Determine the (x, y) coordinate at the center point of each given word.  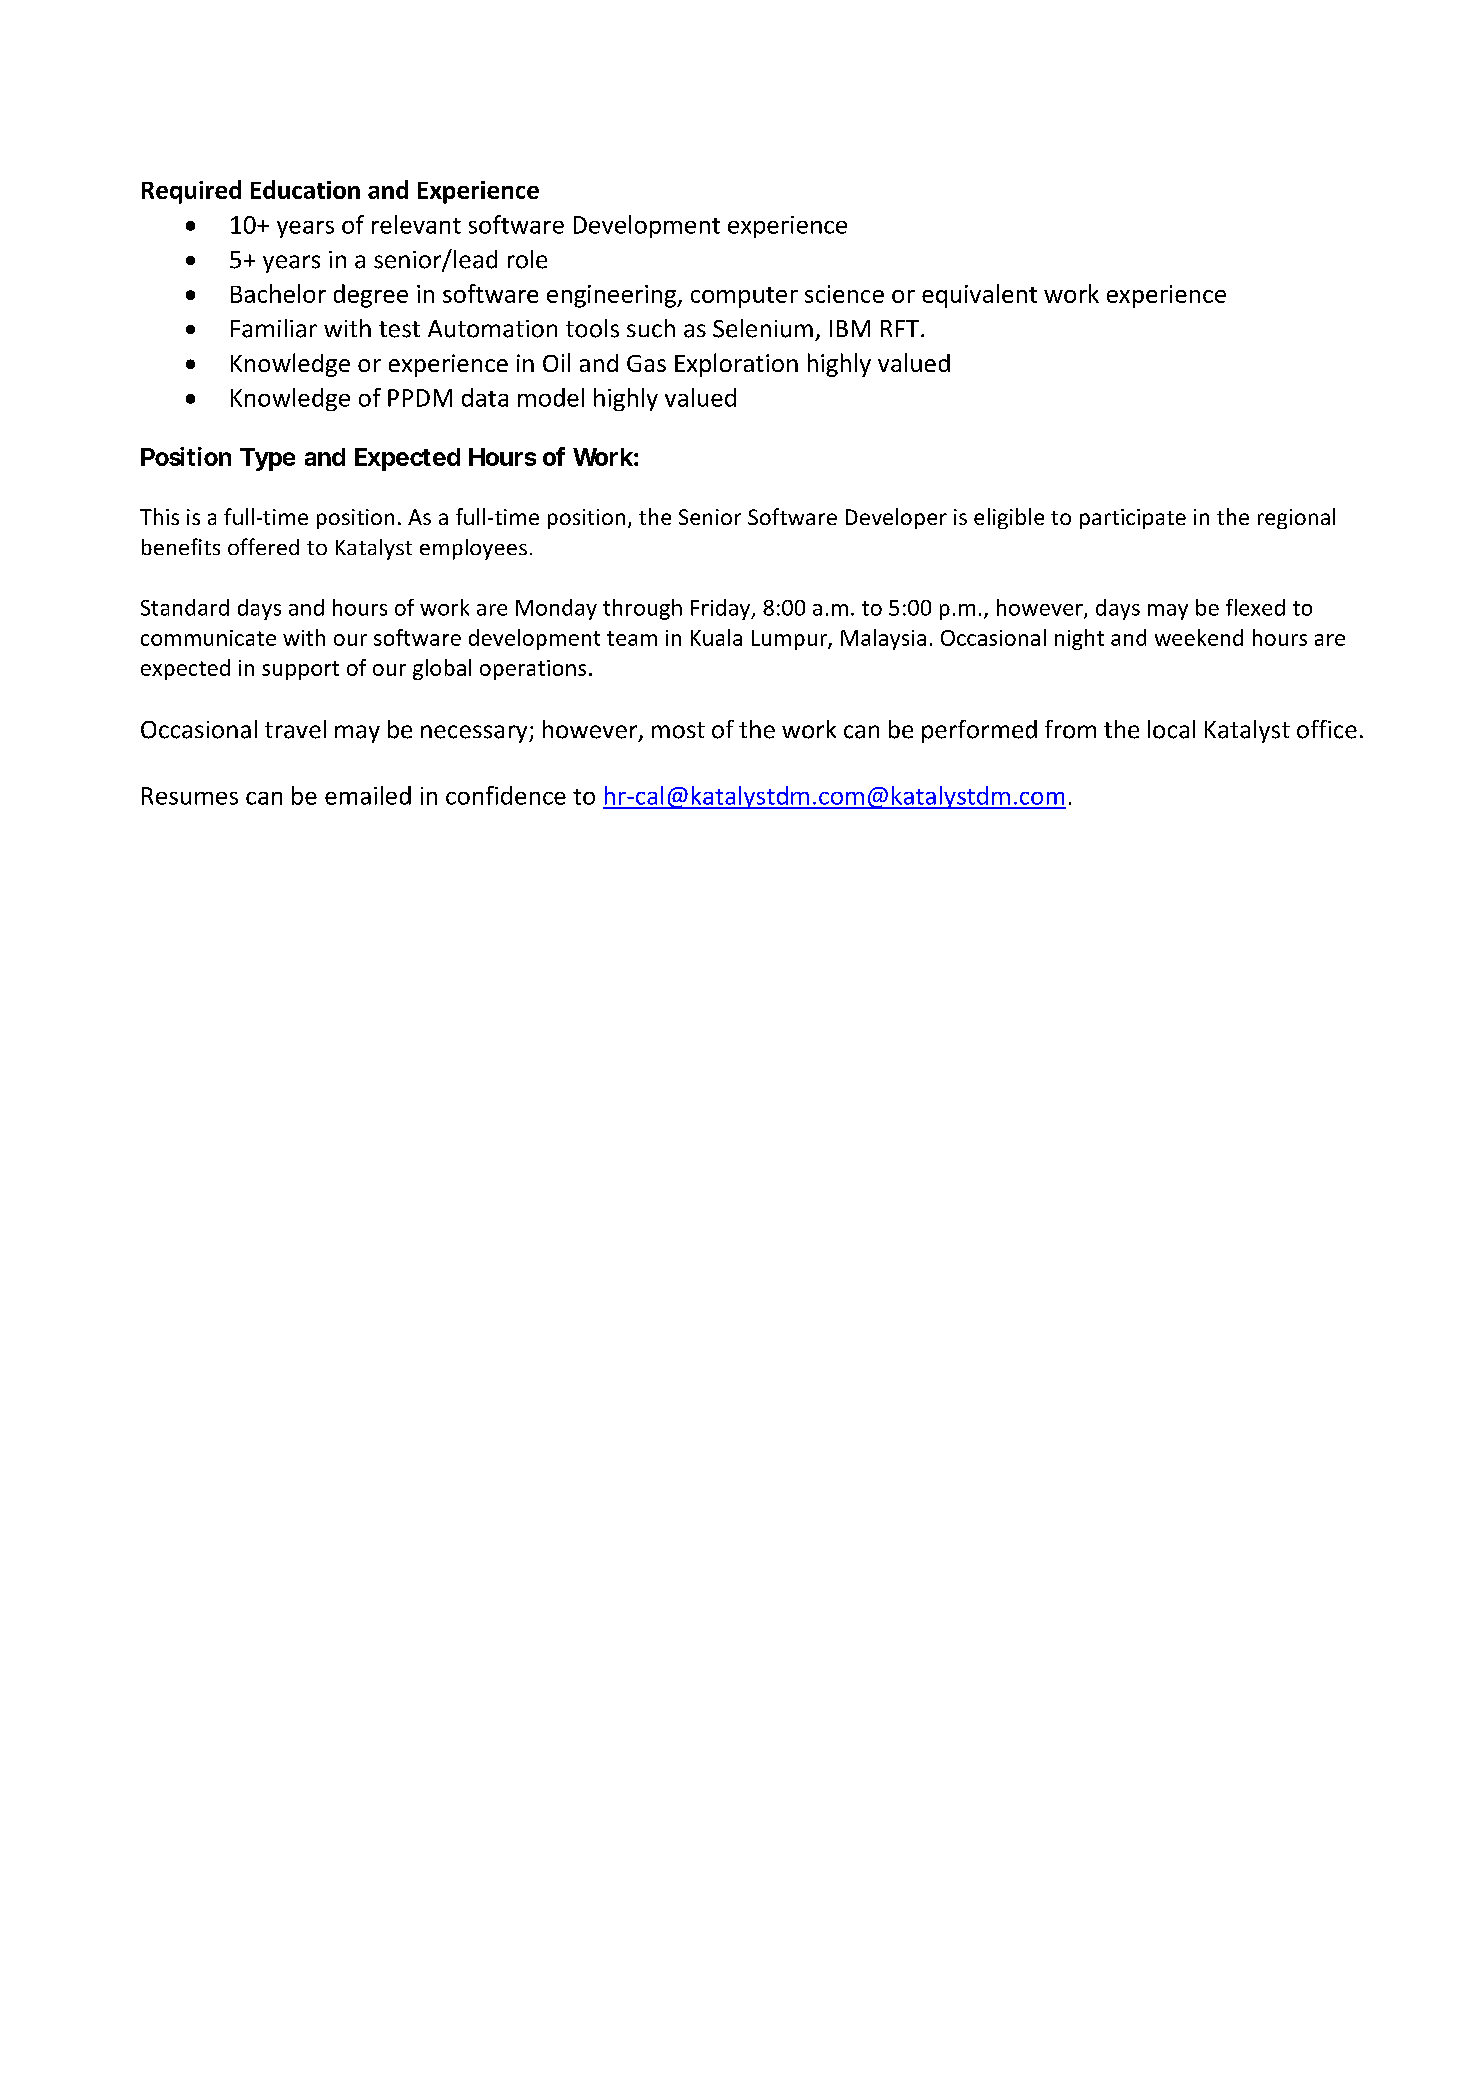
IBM (850, 328)
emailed (368, 795)
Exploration (736, 365)
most (678, 730)
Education (305, 189)
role (527, 259)
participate (1133, 519)
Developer (896, 518)
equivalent (979, 296)
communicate (208, 638)
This (159, 516)
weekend (1199, 637)
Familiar (274, 328)
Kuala (716, 637)
